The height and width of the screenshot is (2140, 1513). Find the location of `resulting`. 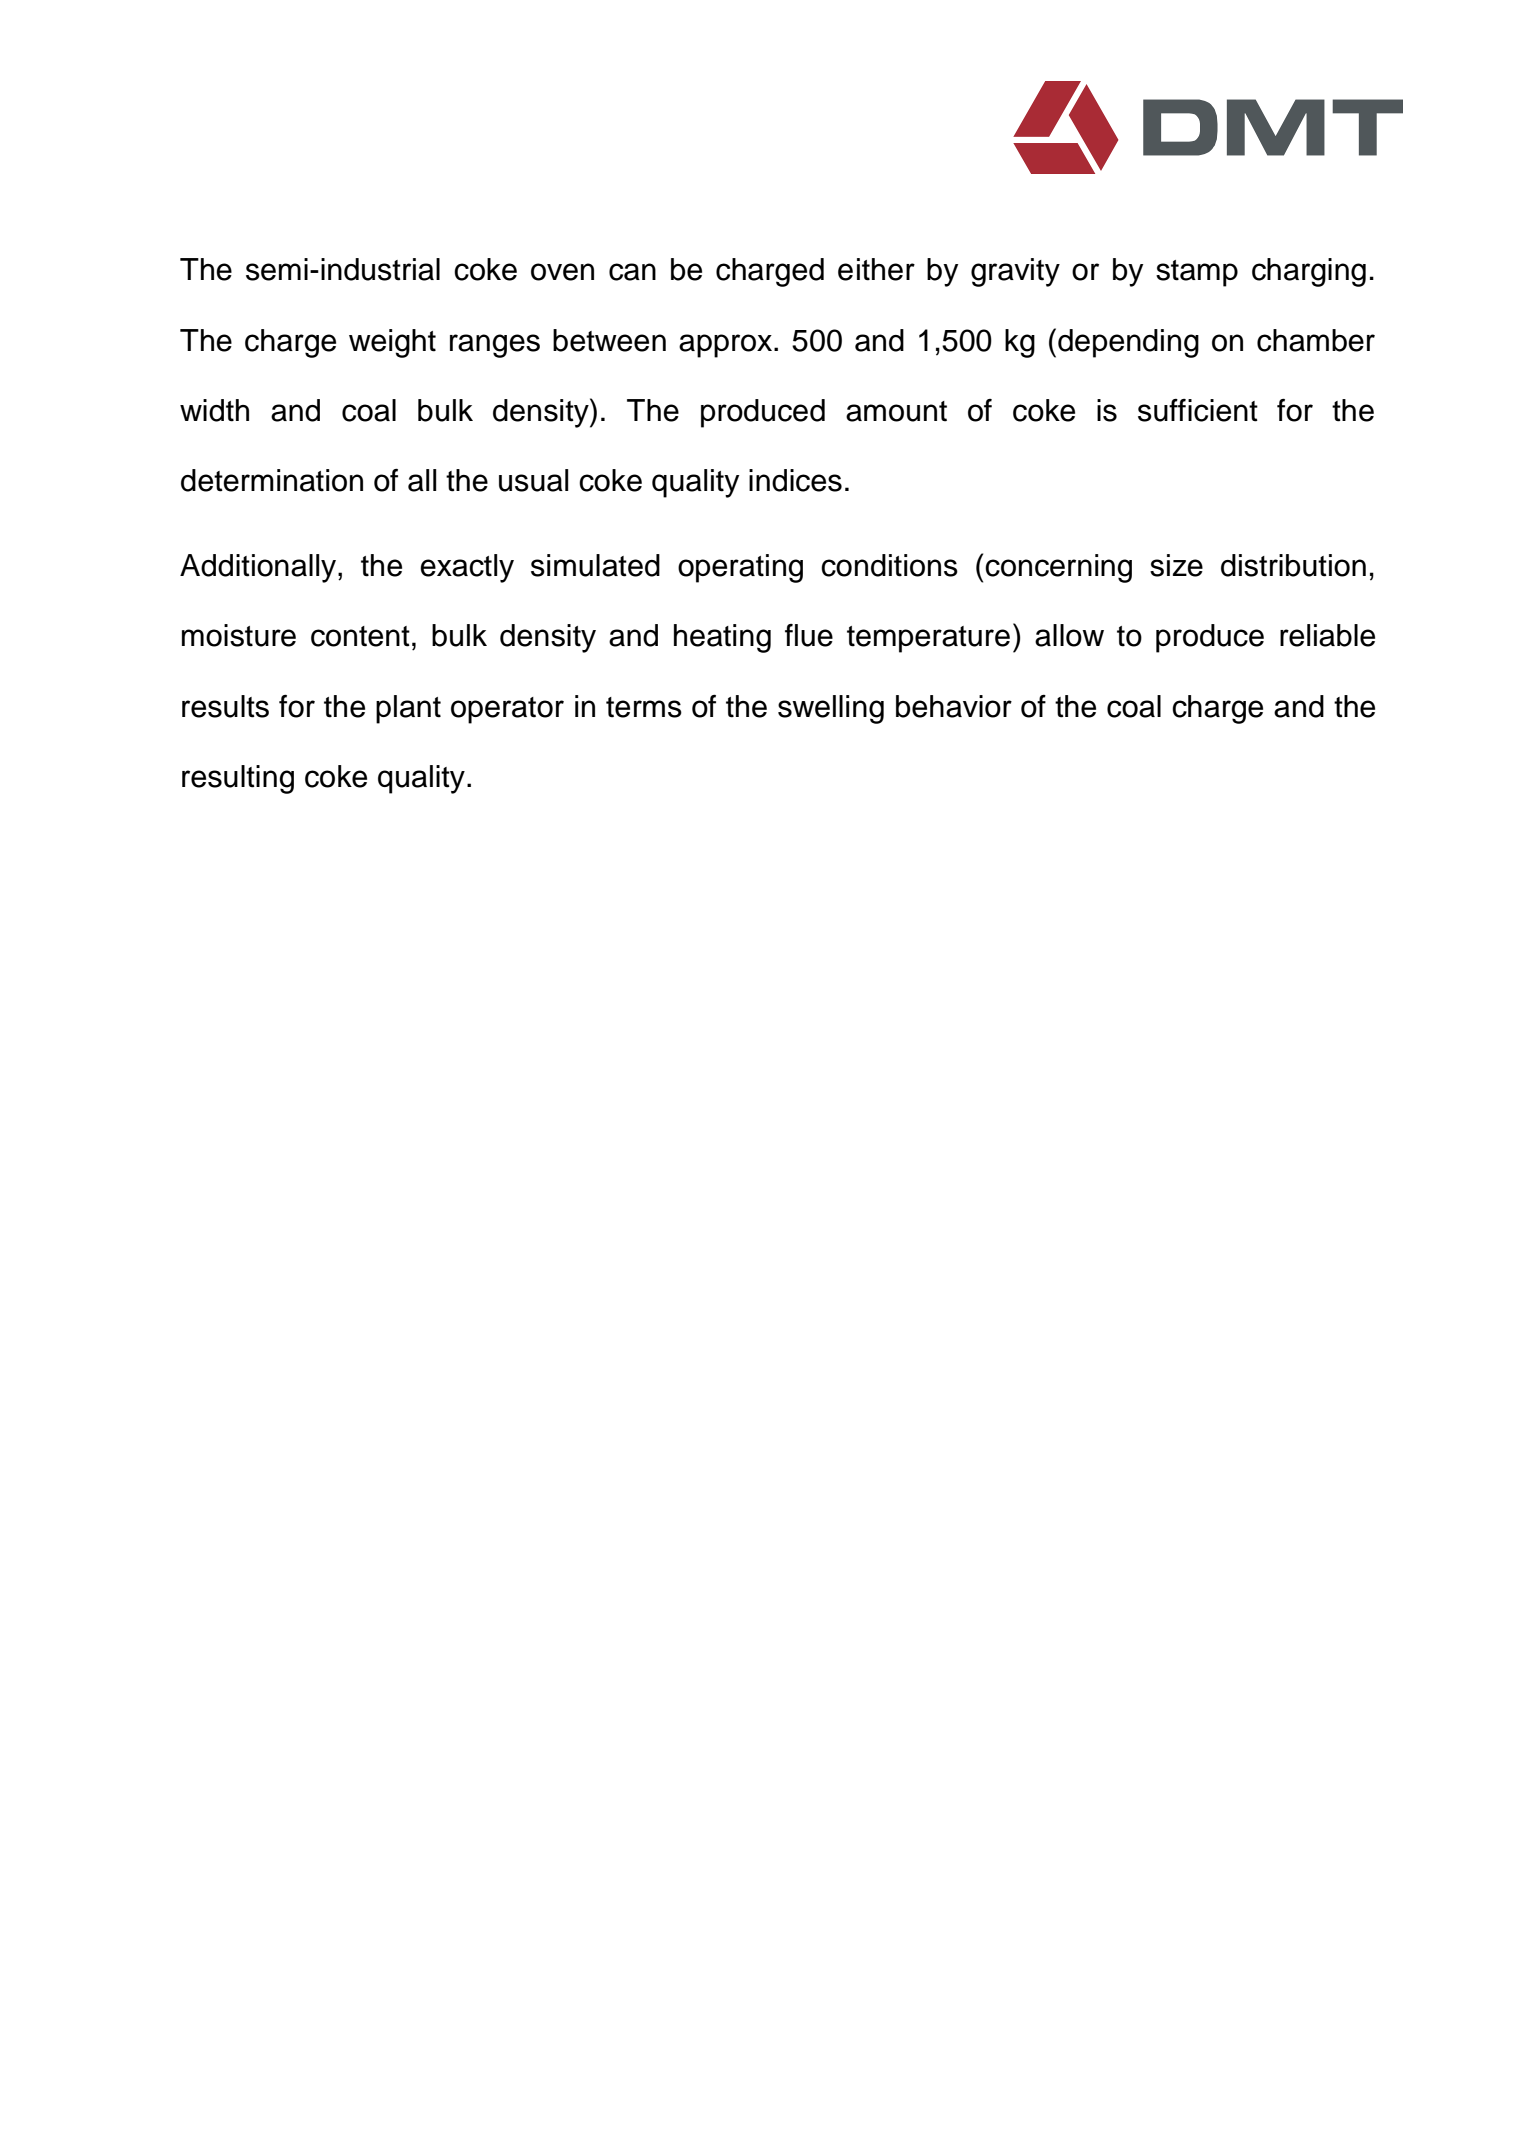

resulting is located at coordinates (238, 779).
